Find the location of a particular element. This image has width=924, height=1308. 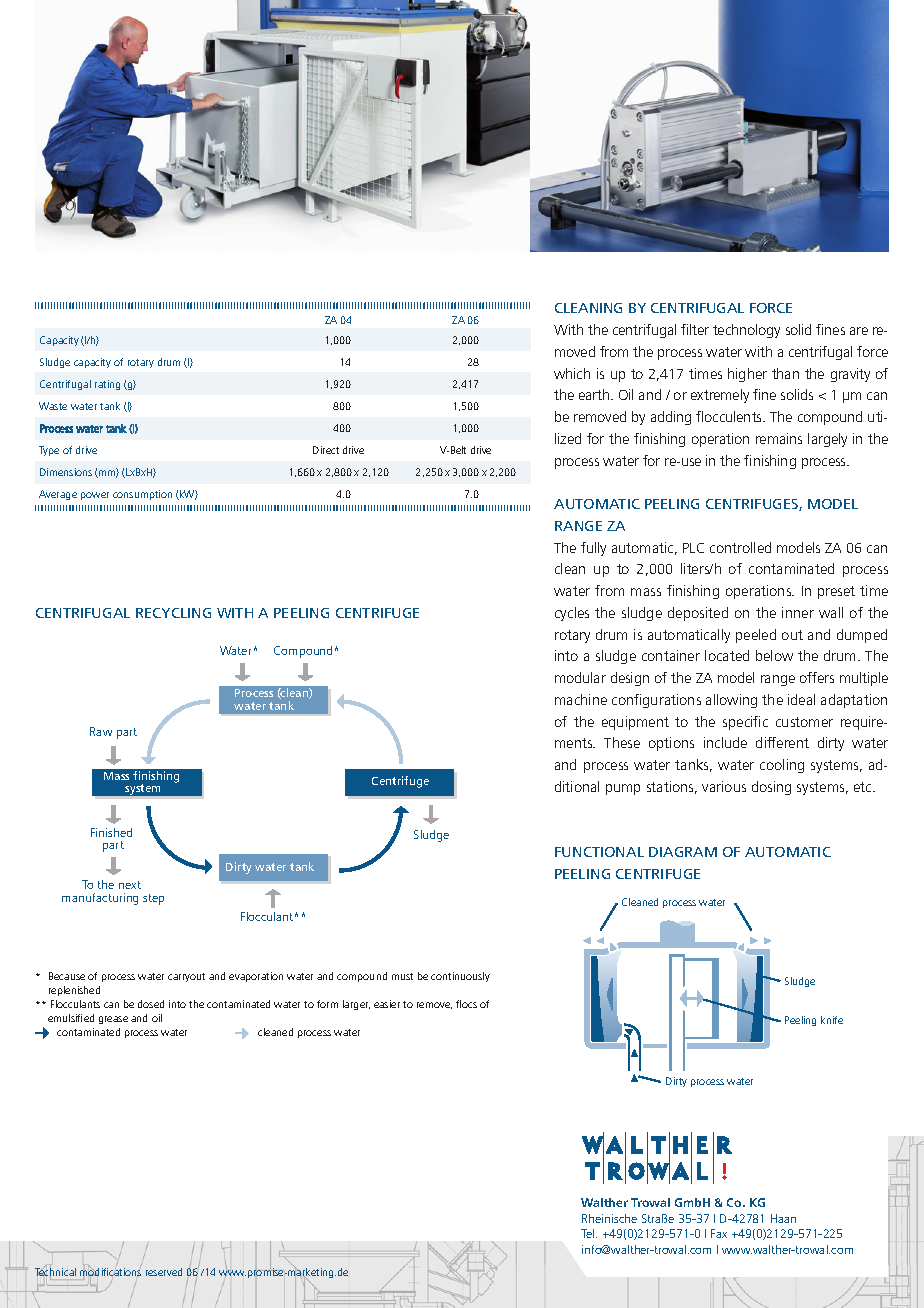

reserved is located at coordinates (164, 1272).
